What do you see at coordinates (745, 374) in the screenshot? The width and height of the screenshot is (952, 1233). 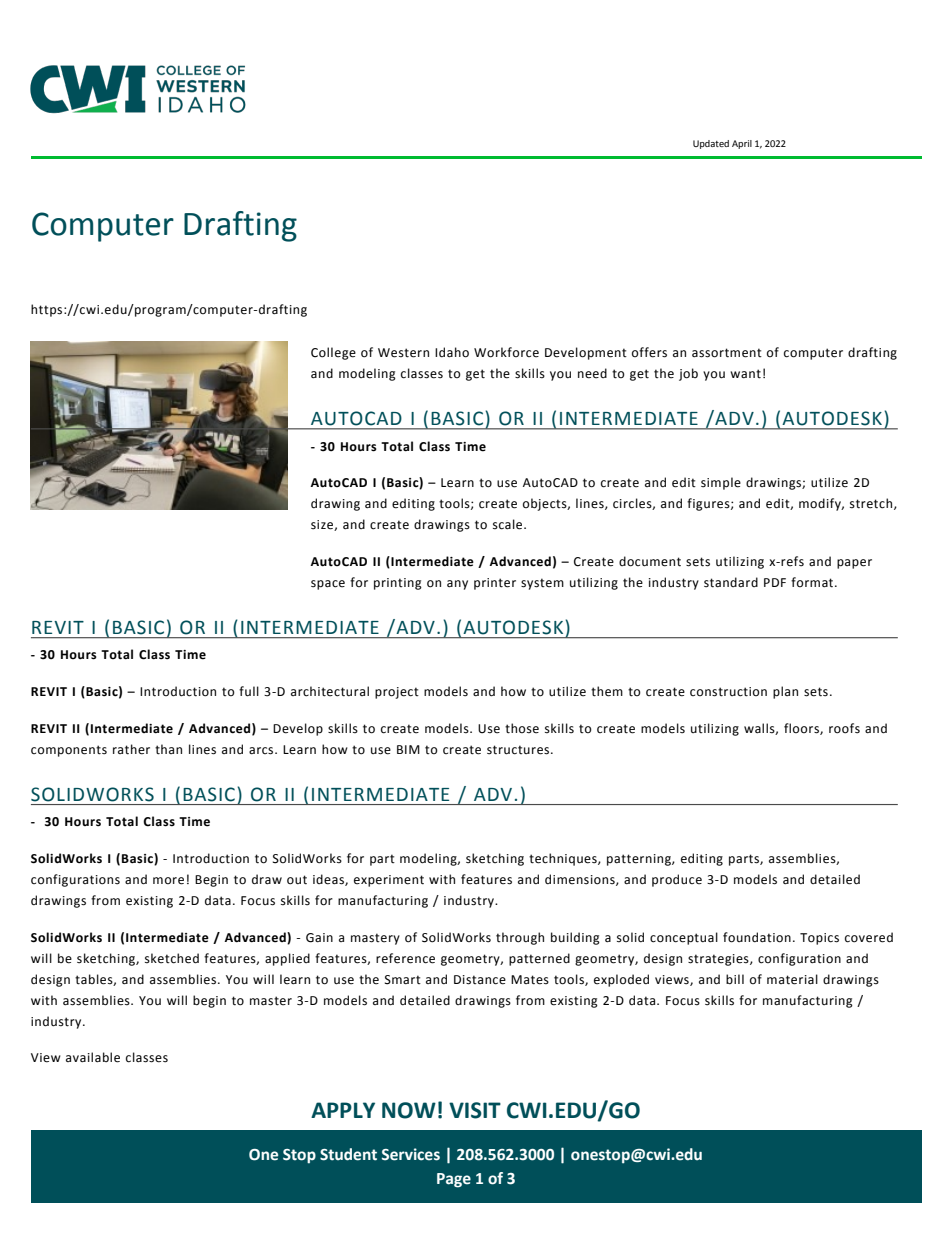 I see `want` at bounding box center [745, 374].
